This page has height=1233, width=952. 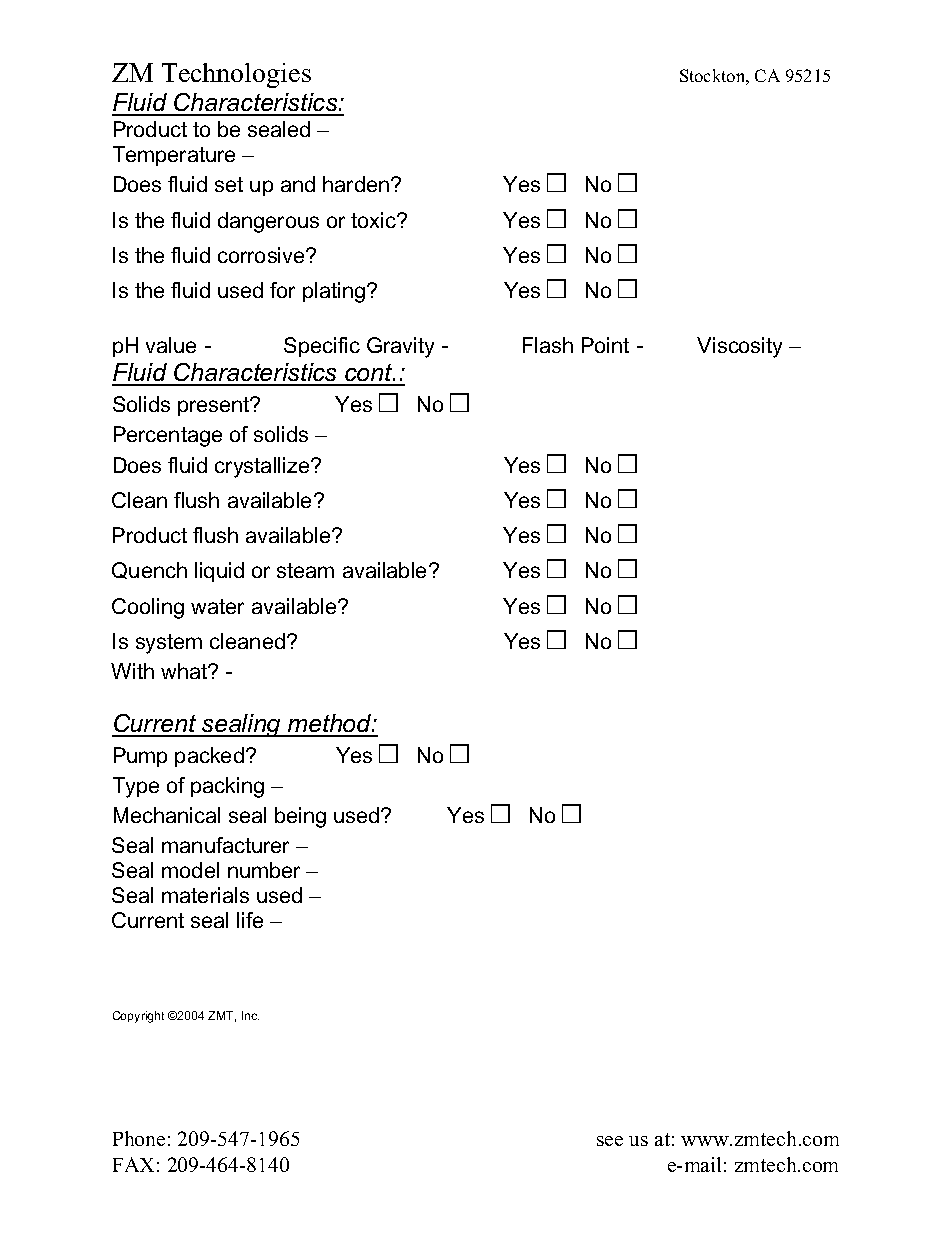 What do you see at coordinates (190, 870) in the page?
I see `model` at bounding box center [190, 870].
